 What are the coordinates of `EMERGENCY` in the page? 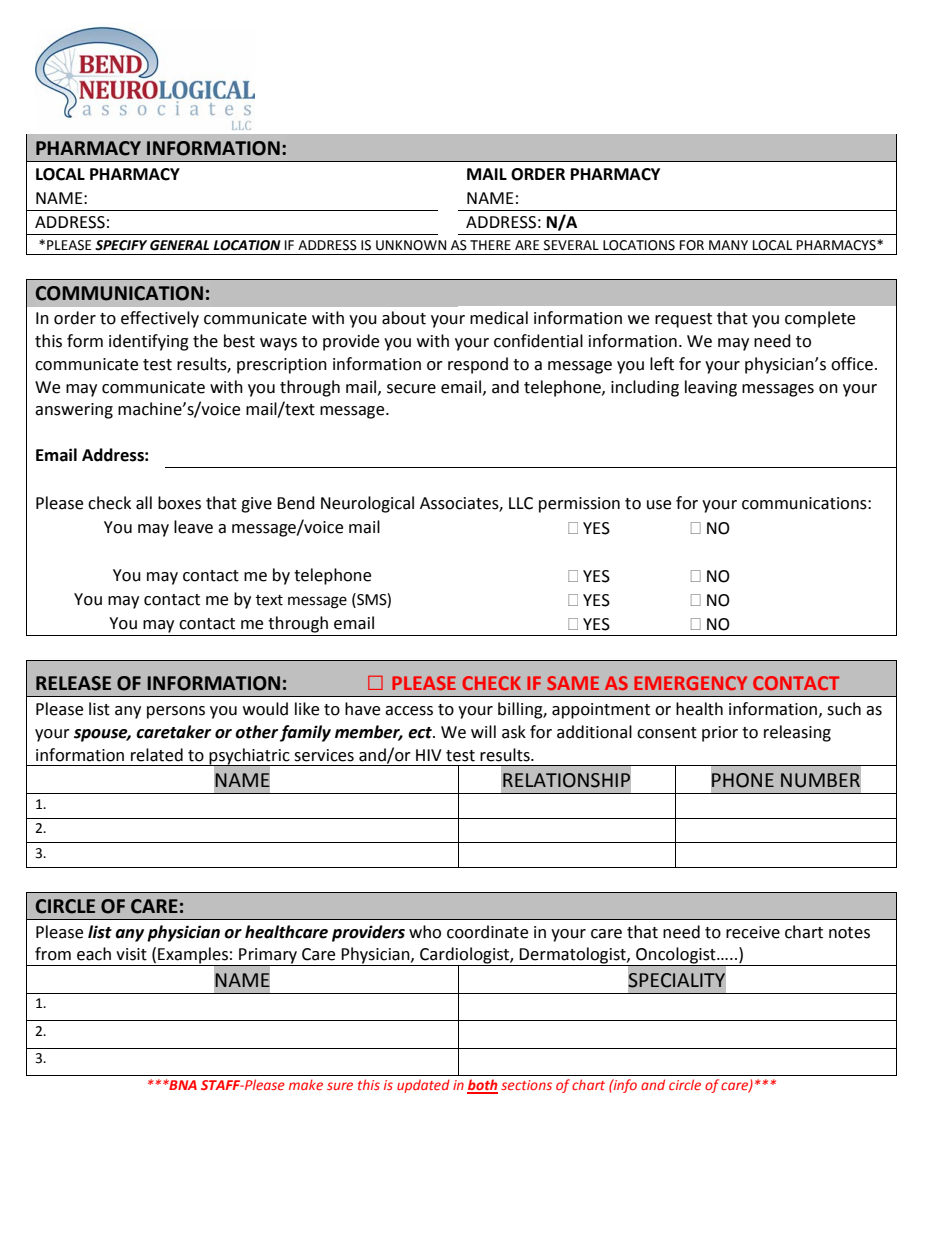 It's located at (690, 683).
